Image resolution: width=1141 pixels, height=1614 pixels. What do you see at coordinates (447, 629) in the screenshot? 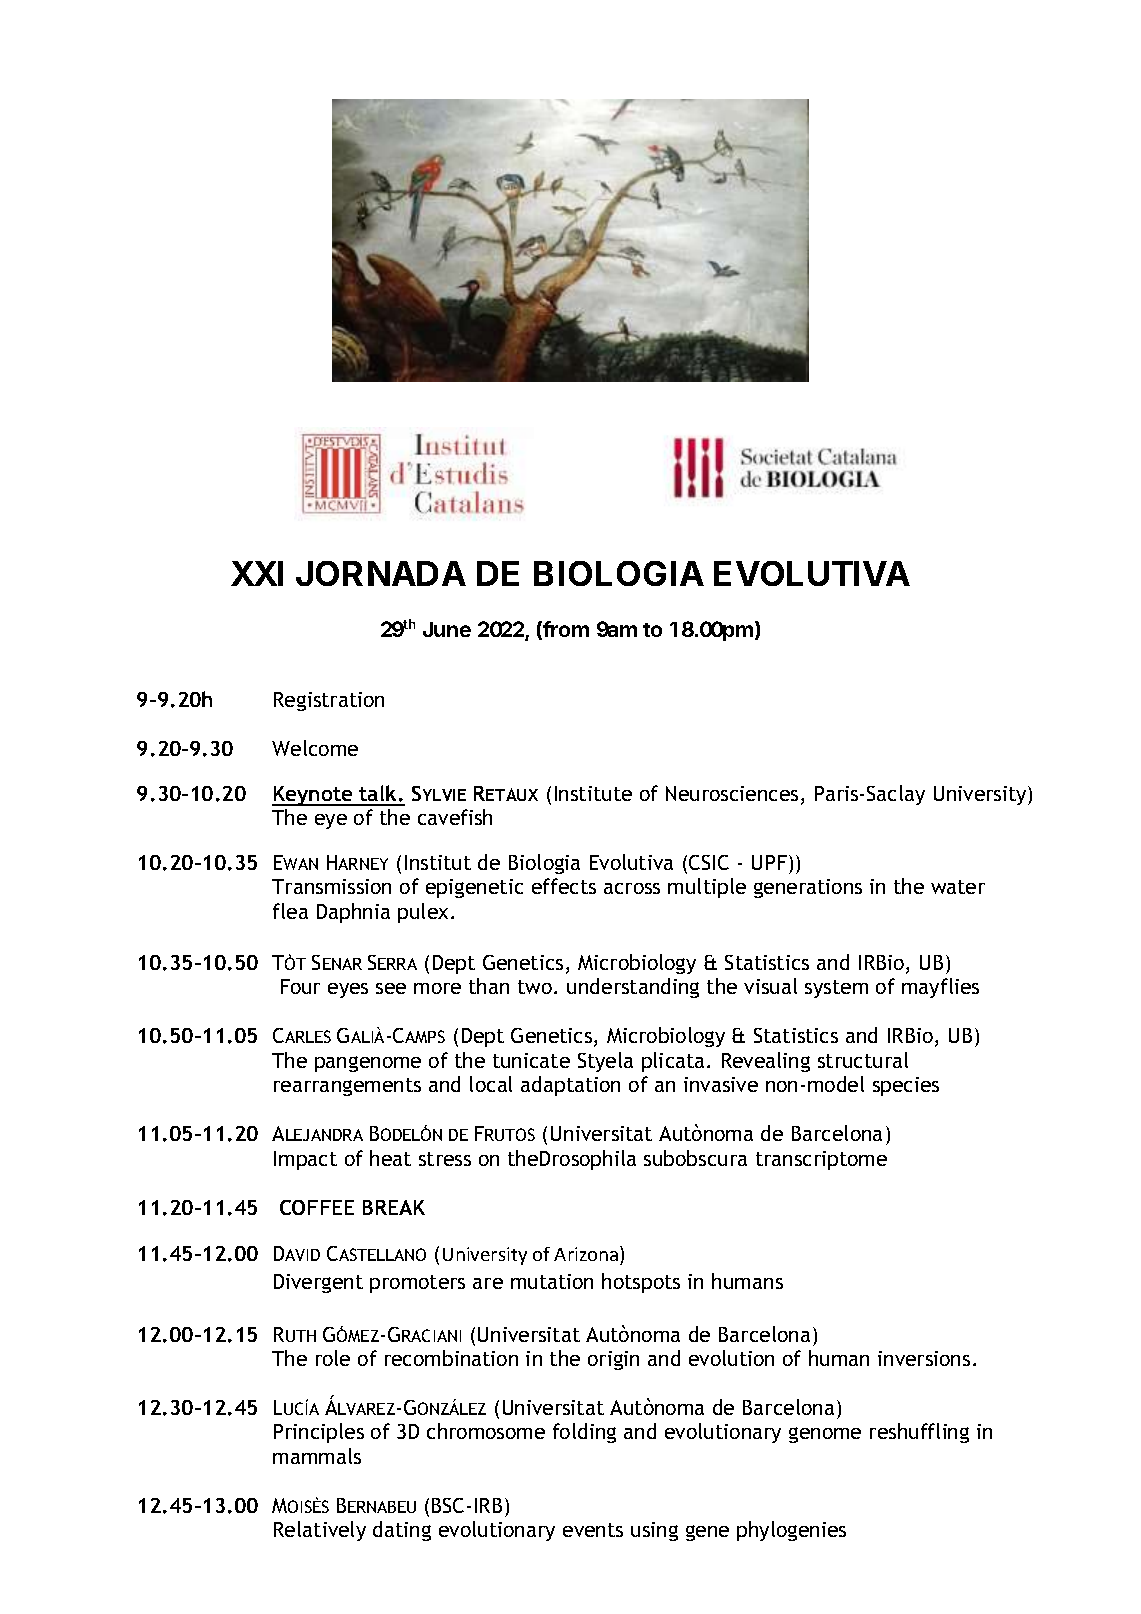
I see `June` at bounding box center [447, 629].
